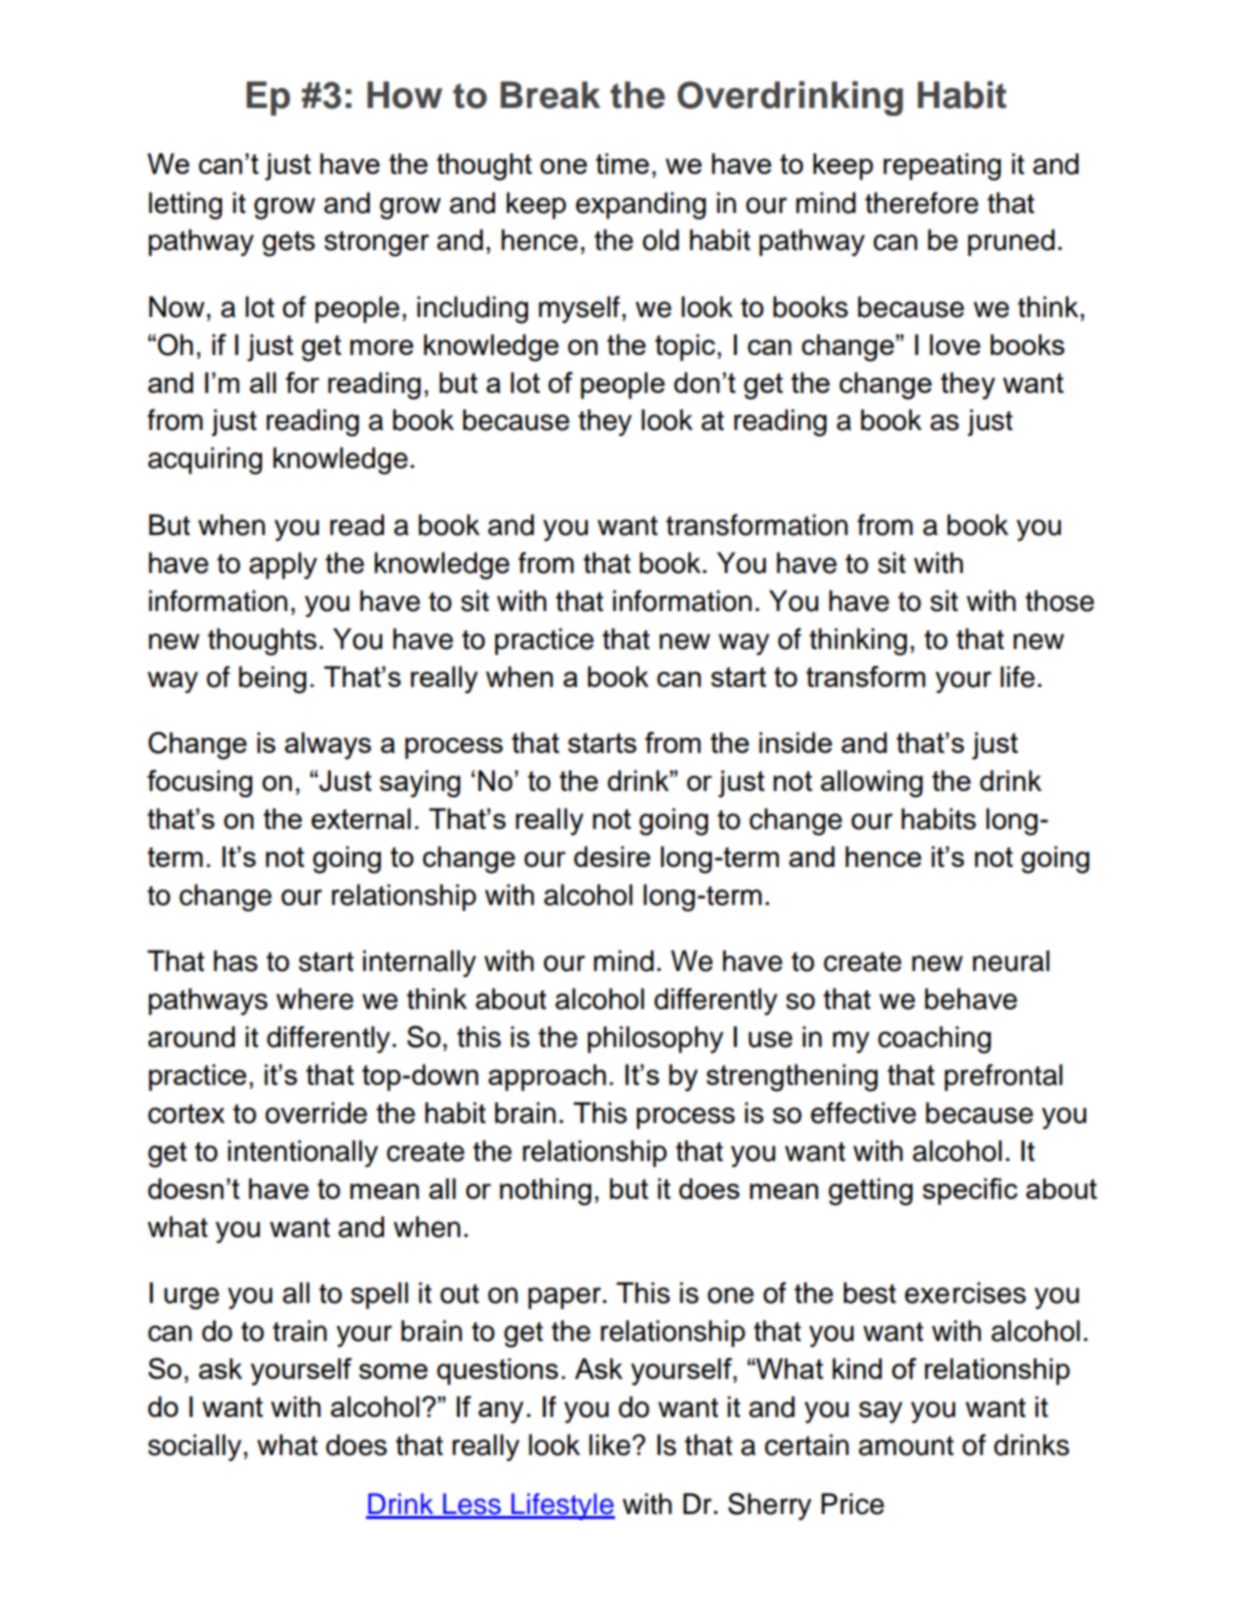  What do you see at coordinates (545, 1192) in the document?
I see `nothing` at bounding box center [545, 1192].
